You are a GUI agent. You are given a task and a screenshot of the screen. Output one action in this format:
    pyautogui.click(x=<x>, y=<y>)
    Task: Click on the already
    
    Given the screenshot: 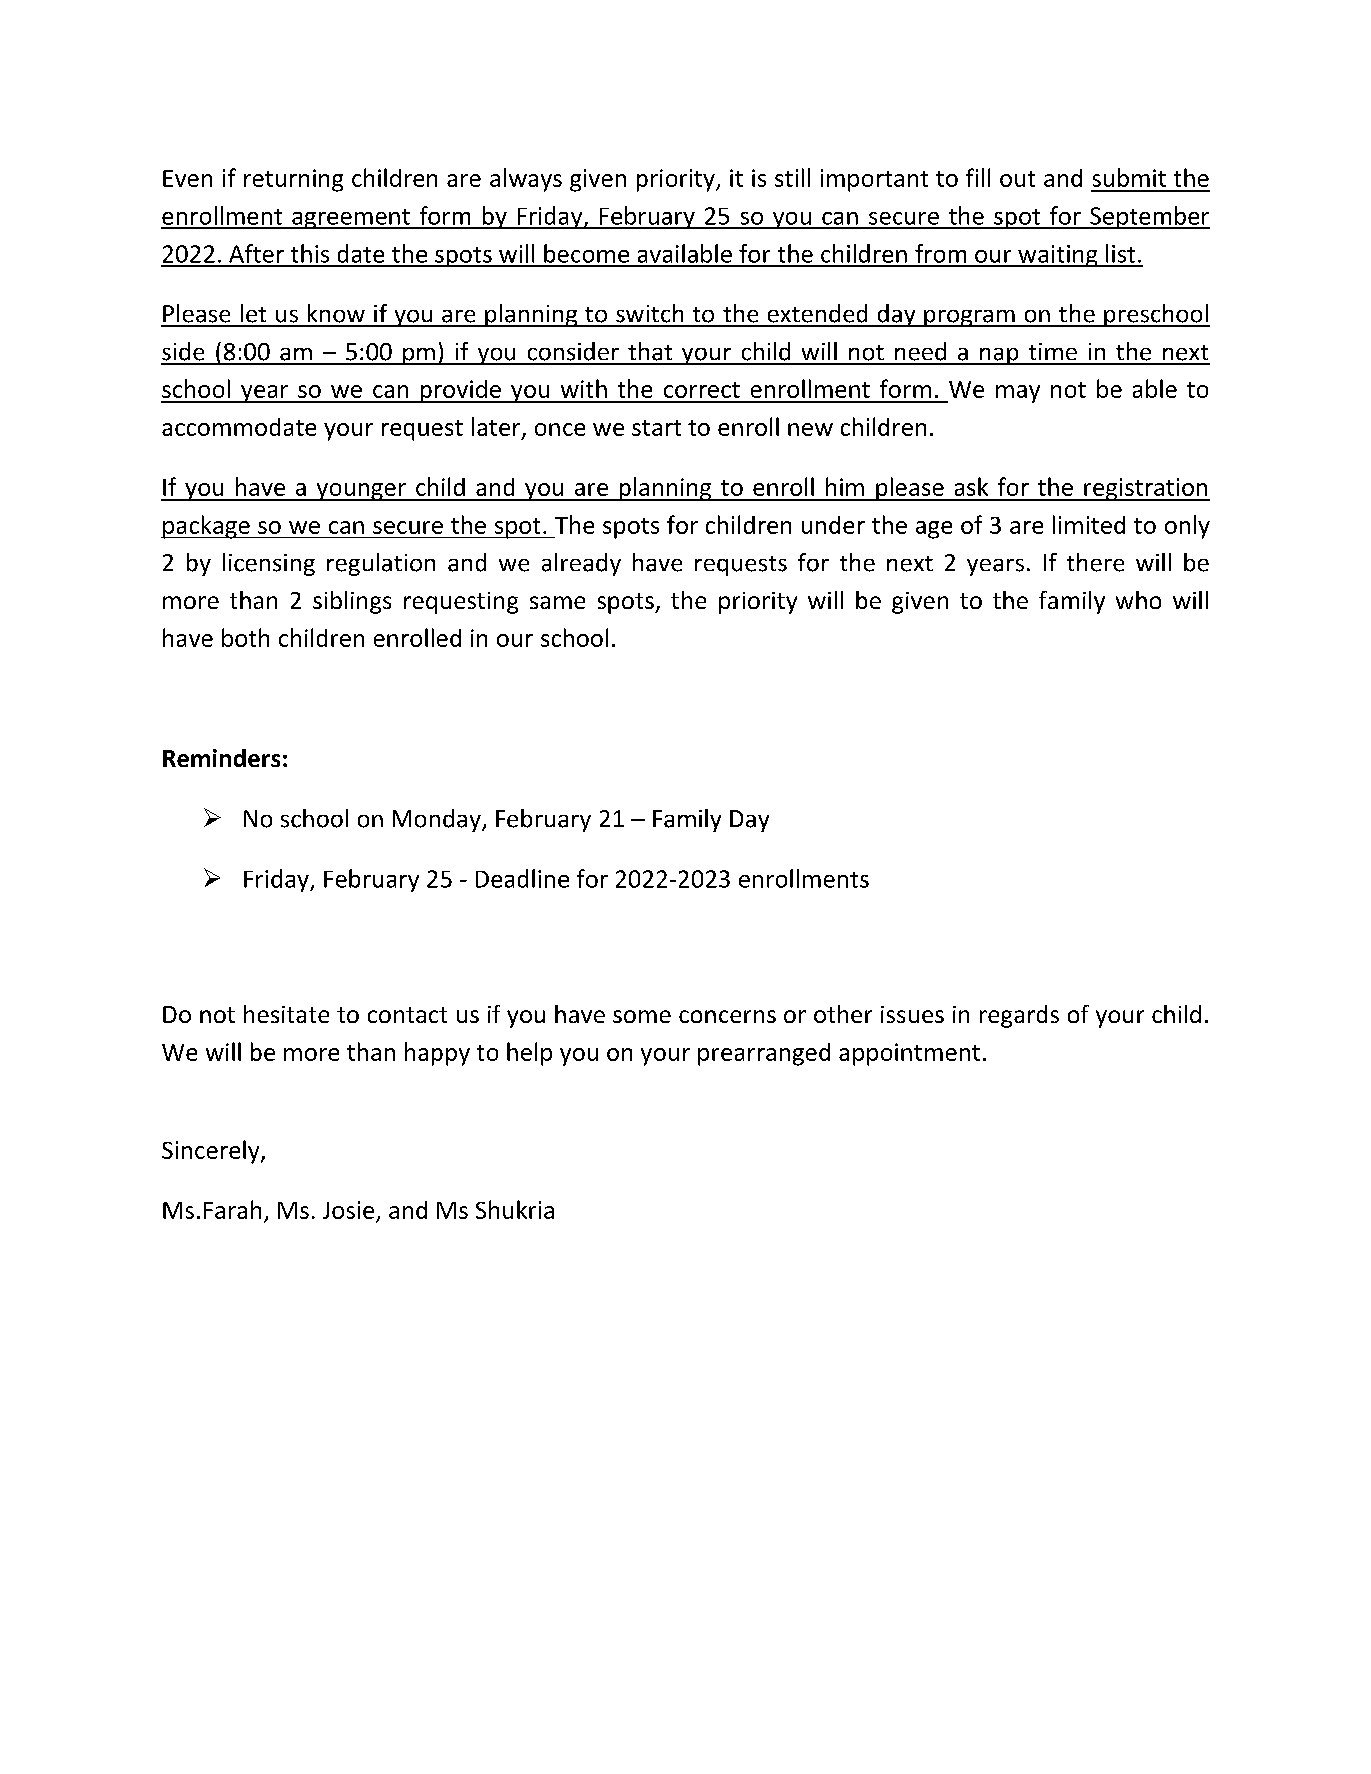 What is the action you would take?
    pyautogui.click(x=581, y=564)
